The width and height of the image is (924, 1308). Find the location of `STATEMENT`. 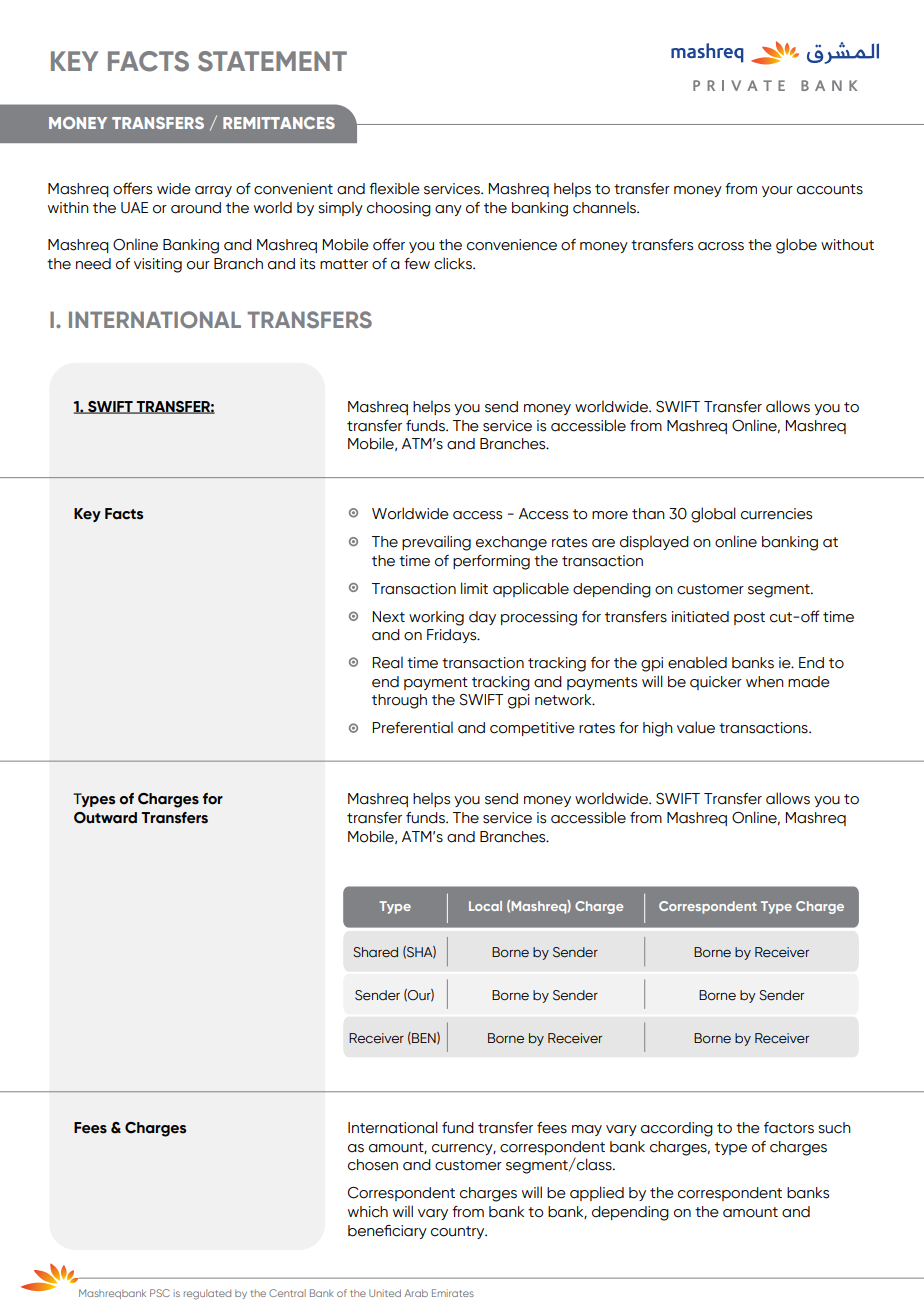

STATEMENT is located at coordinates (272, 61).
